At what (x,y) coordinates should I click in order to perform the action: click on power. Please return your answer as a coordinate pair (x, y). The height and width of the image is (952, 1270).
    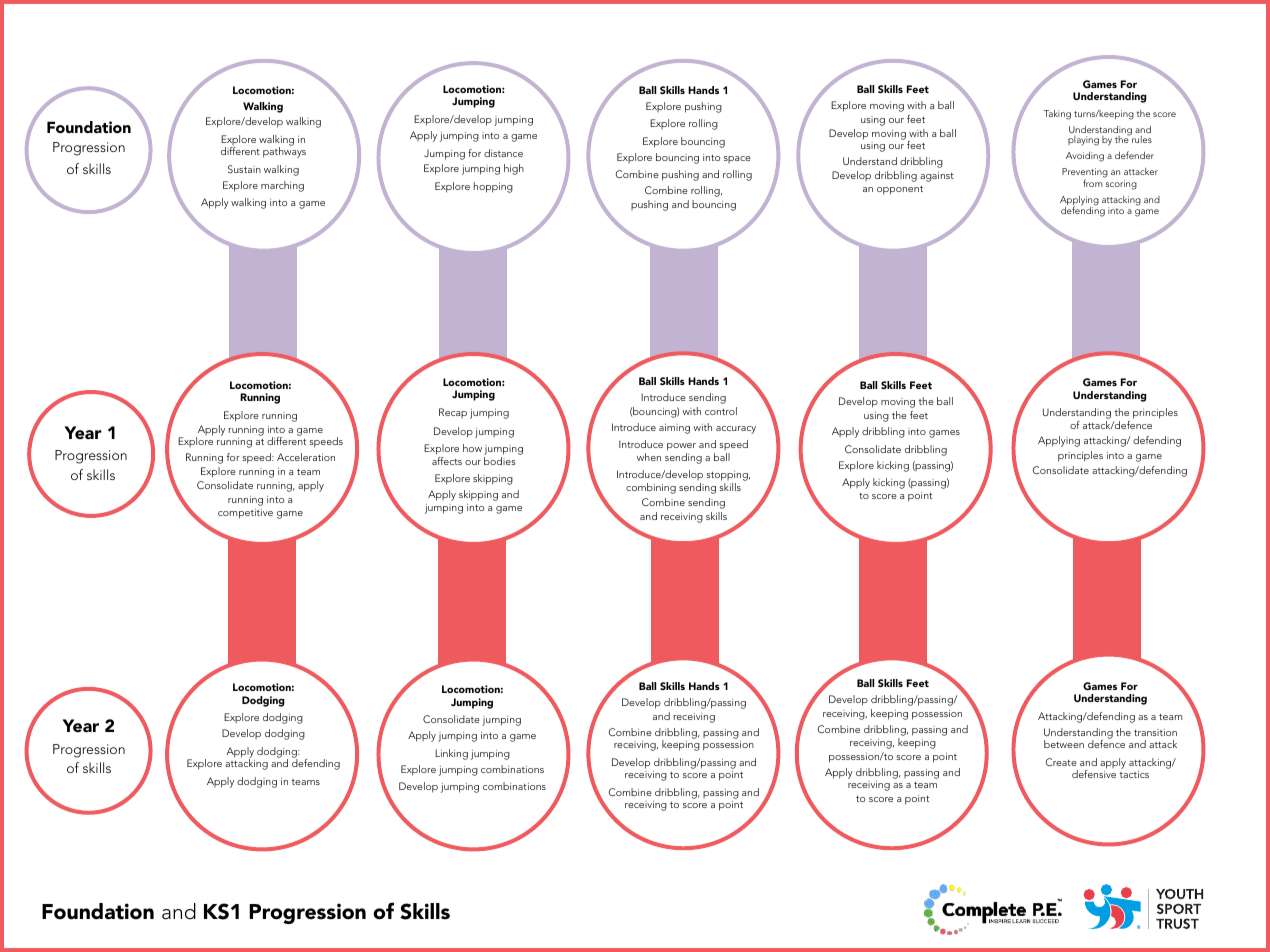
    Looking at the image, I should click on (681, 448).
